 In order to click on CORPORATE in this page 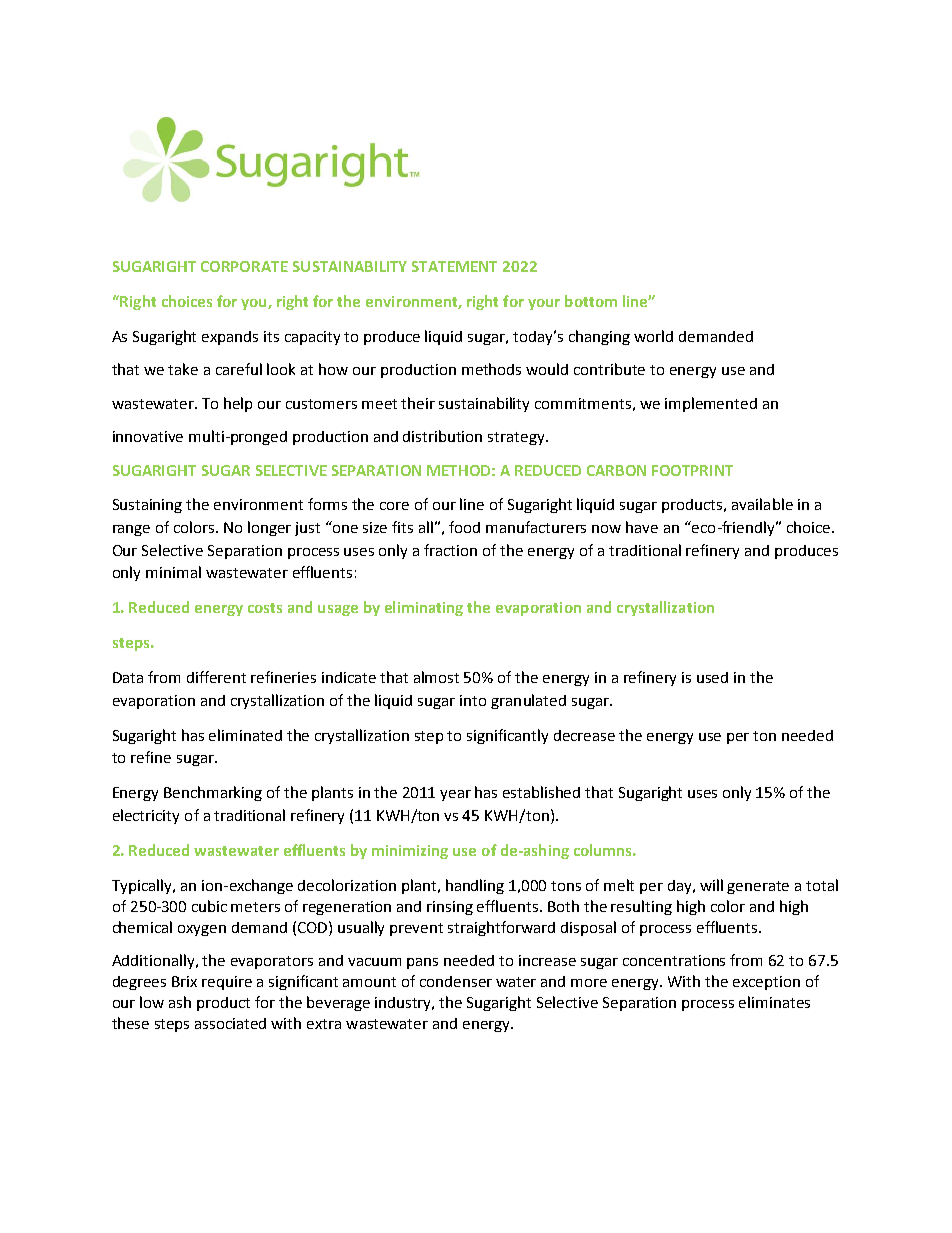, I will do `click(244, 266)`.
